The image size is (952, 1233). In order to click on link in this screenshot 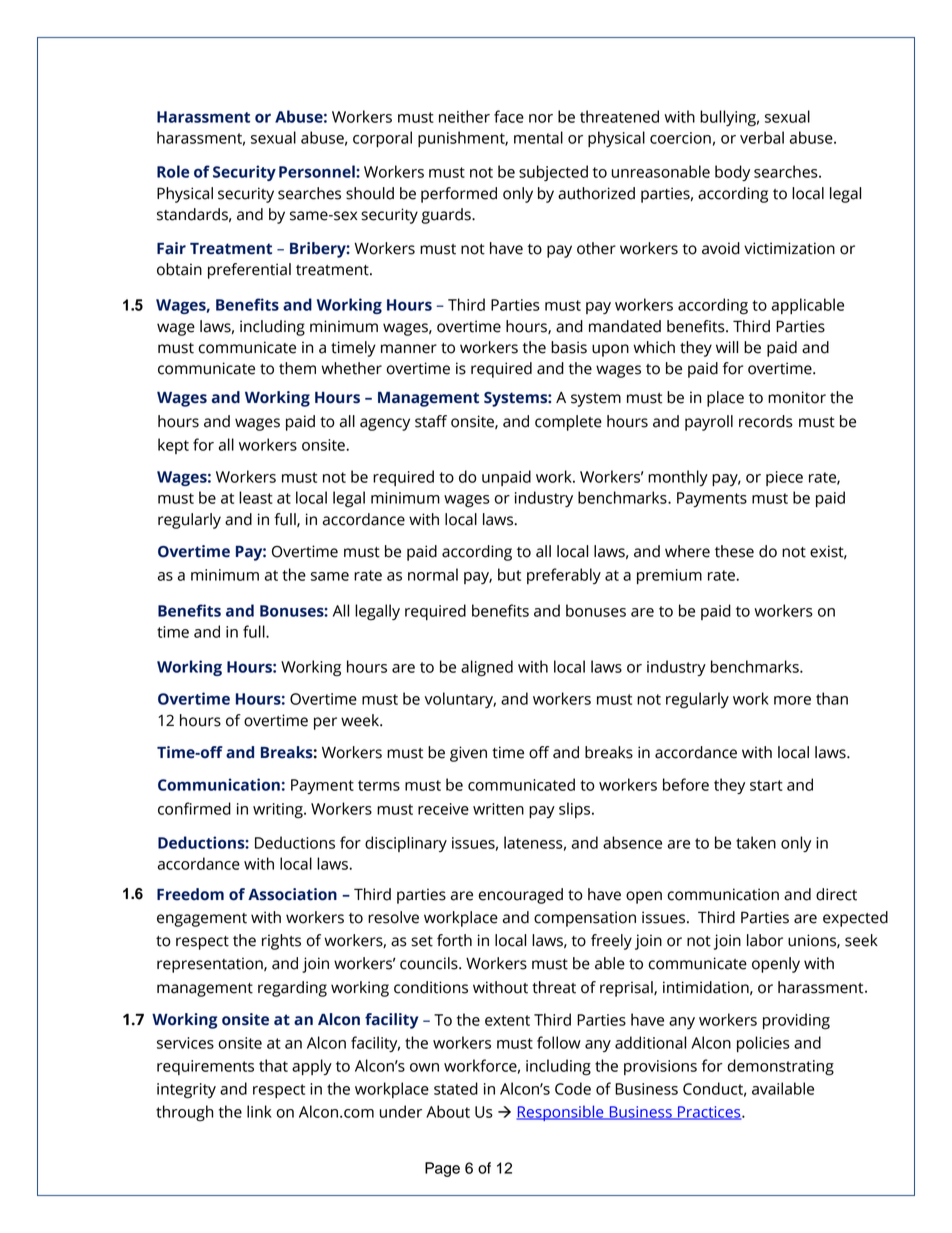, I will do `click(259, 1111)`.
